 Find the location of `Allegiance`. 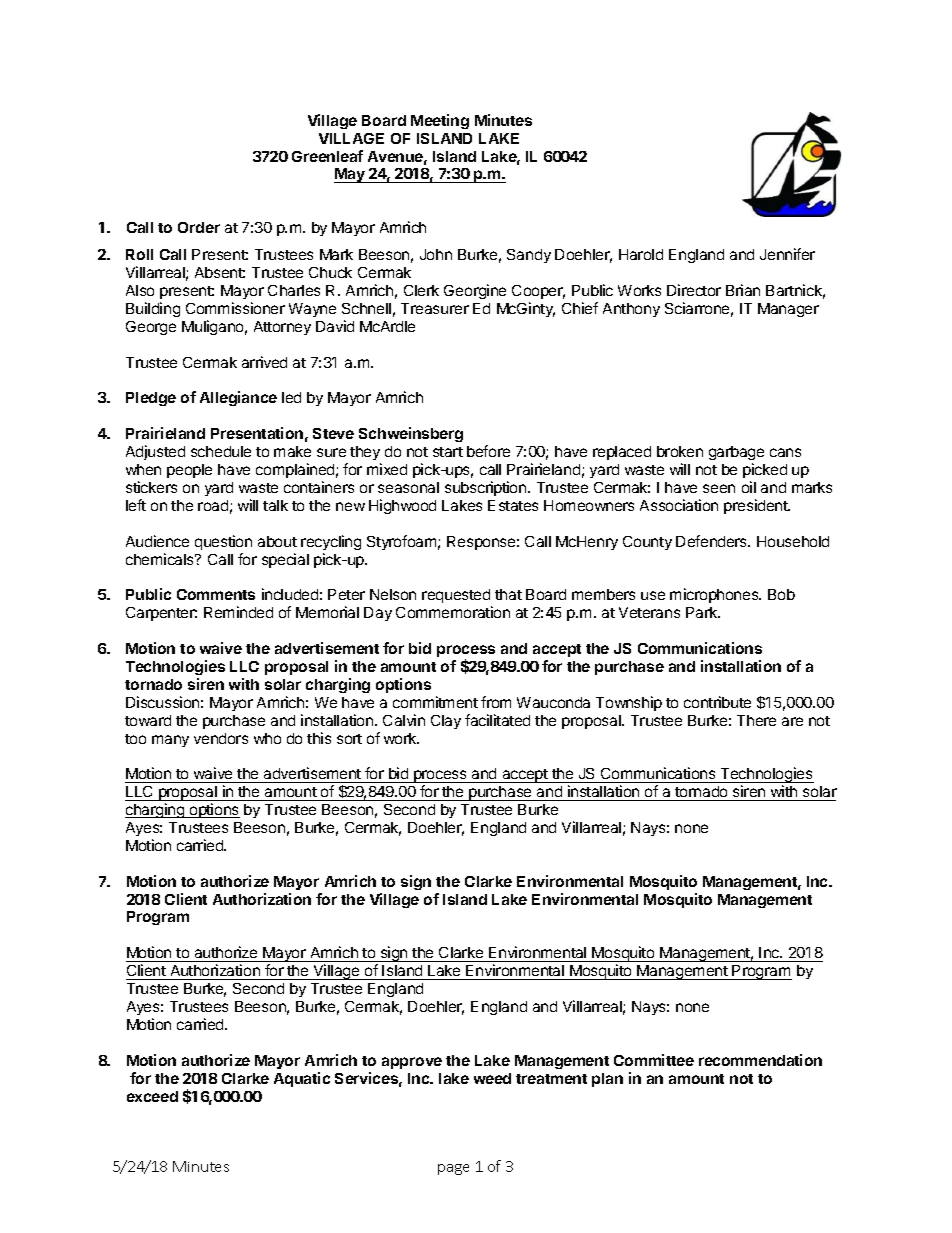

Allegiance is located at coordinates (238, 398).
